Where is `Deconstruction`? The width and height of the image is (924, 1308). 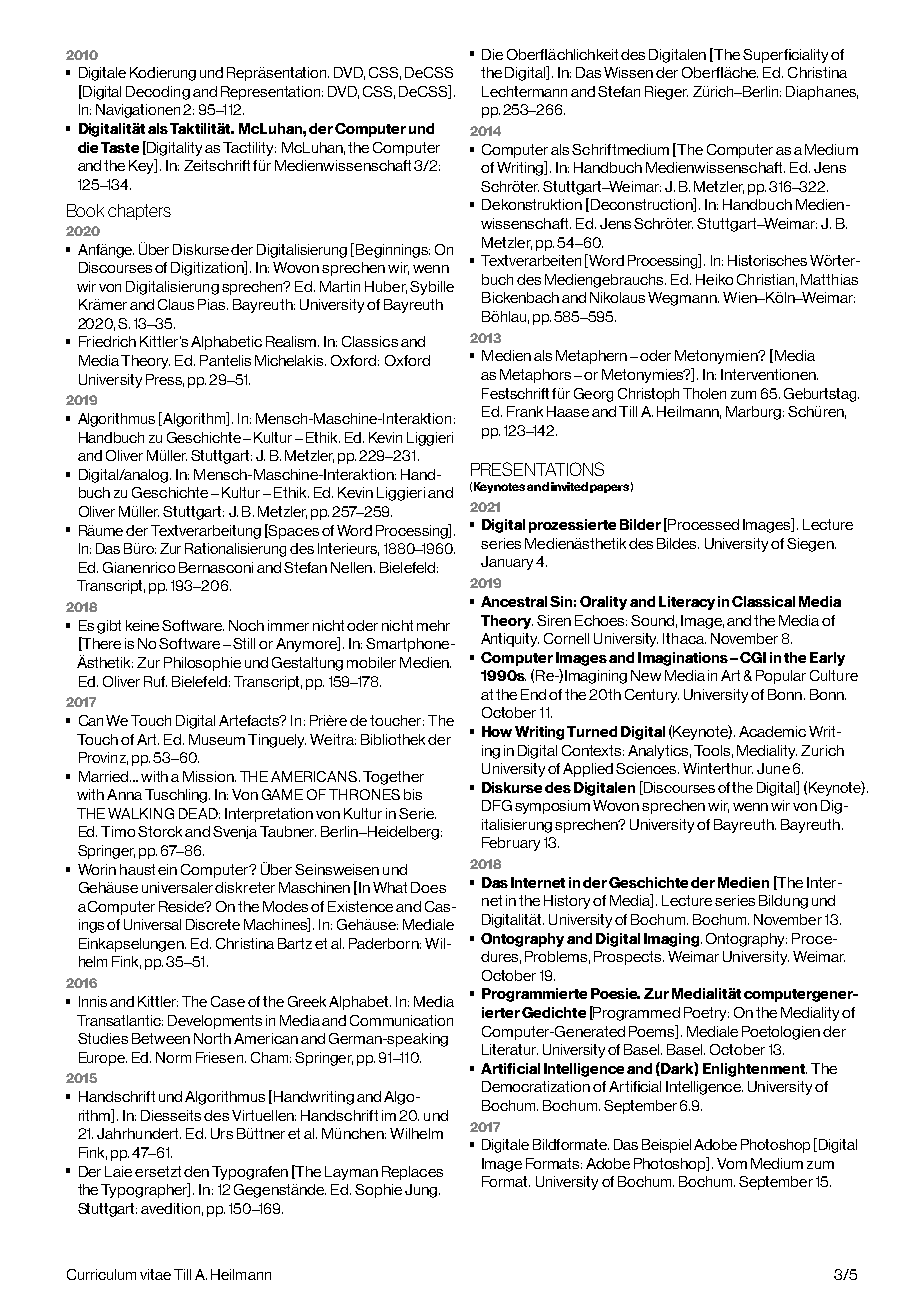
Deconstruction is located at coordinates (643, 205).
